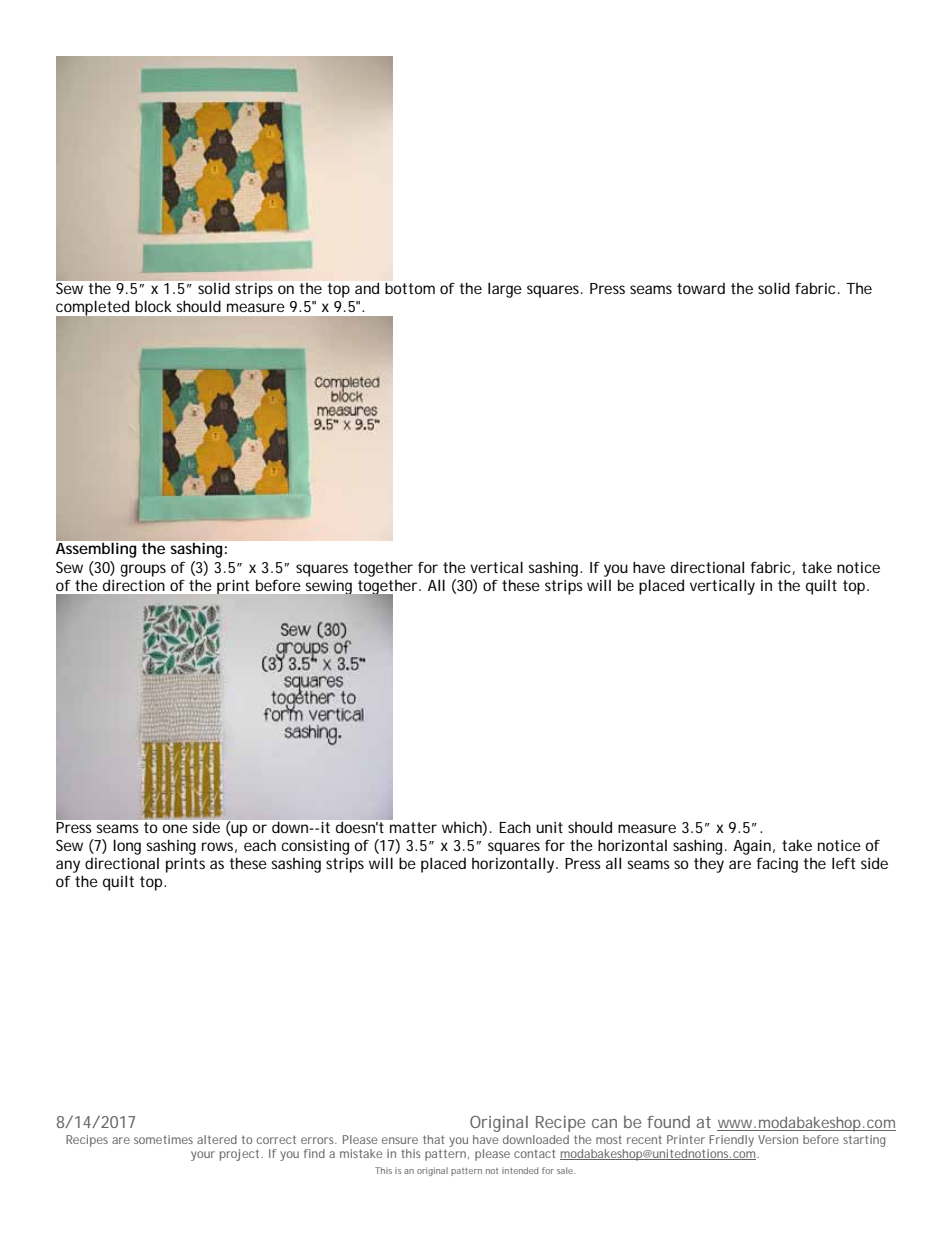 The height and width of the image is (1233, 952). What do you see at coordinates (315, 847) in the image?
I see `consisting` at bounding box center [315, 847].
